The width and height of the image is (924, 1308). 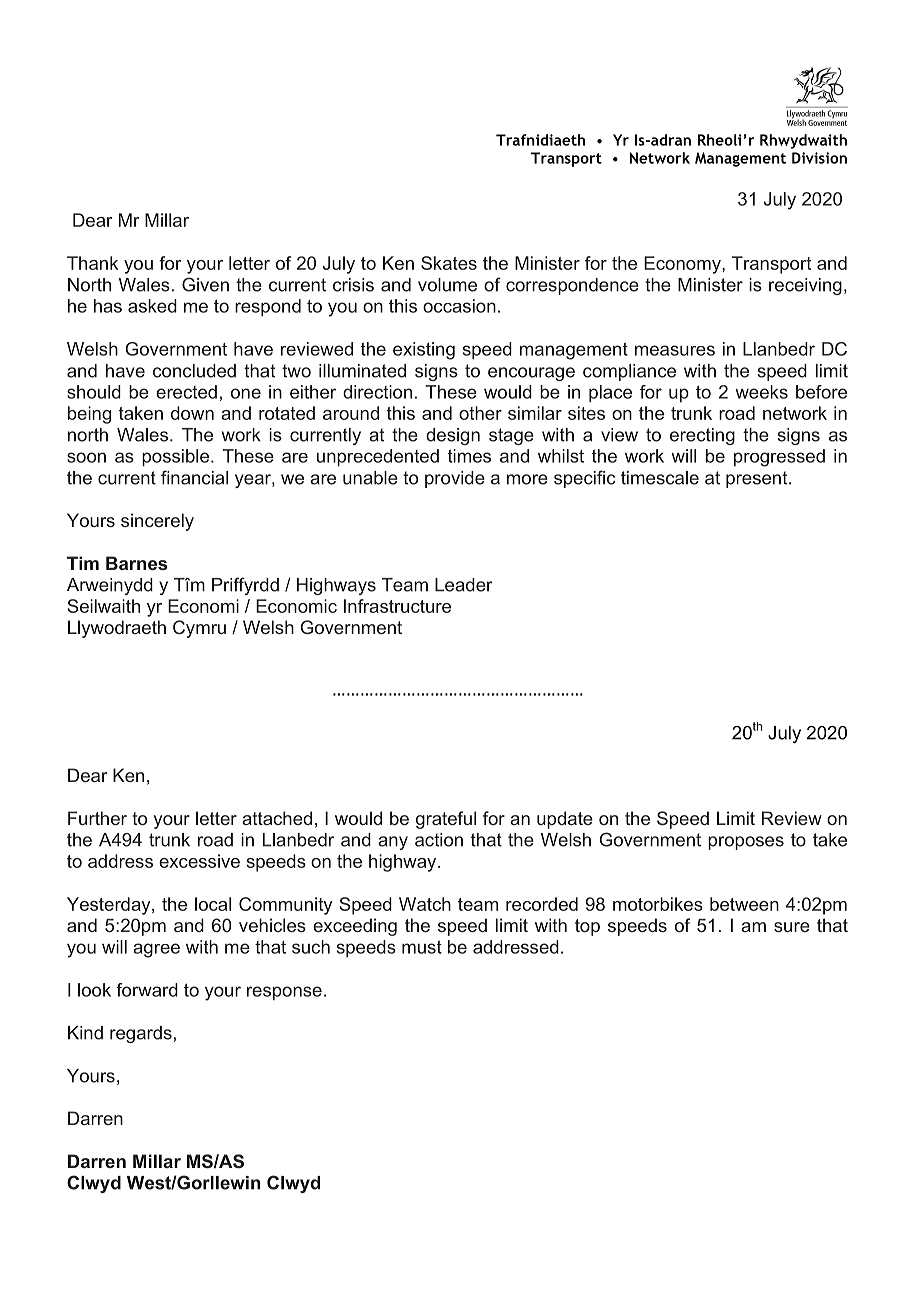 What do you see at coordinates (446, 820) in the image?
I see `grateful` at bounding box center [446, 820].
